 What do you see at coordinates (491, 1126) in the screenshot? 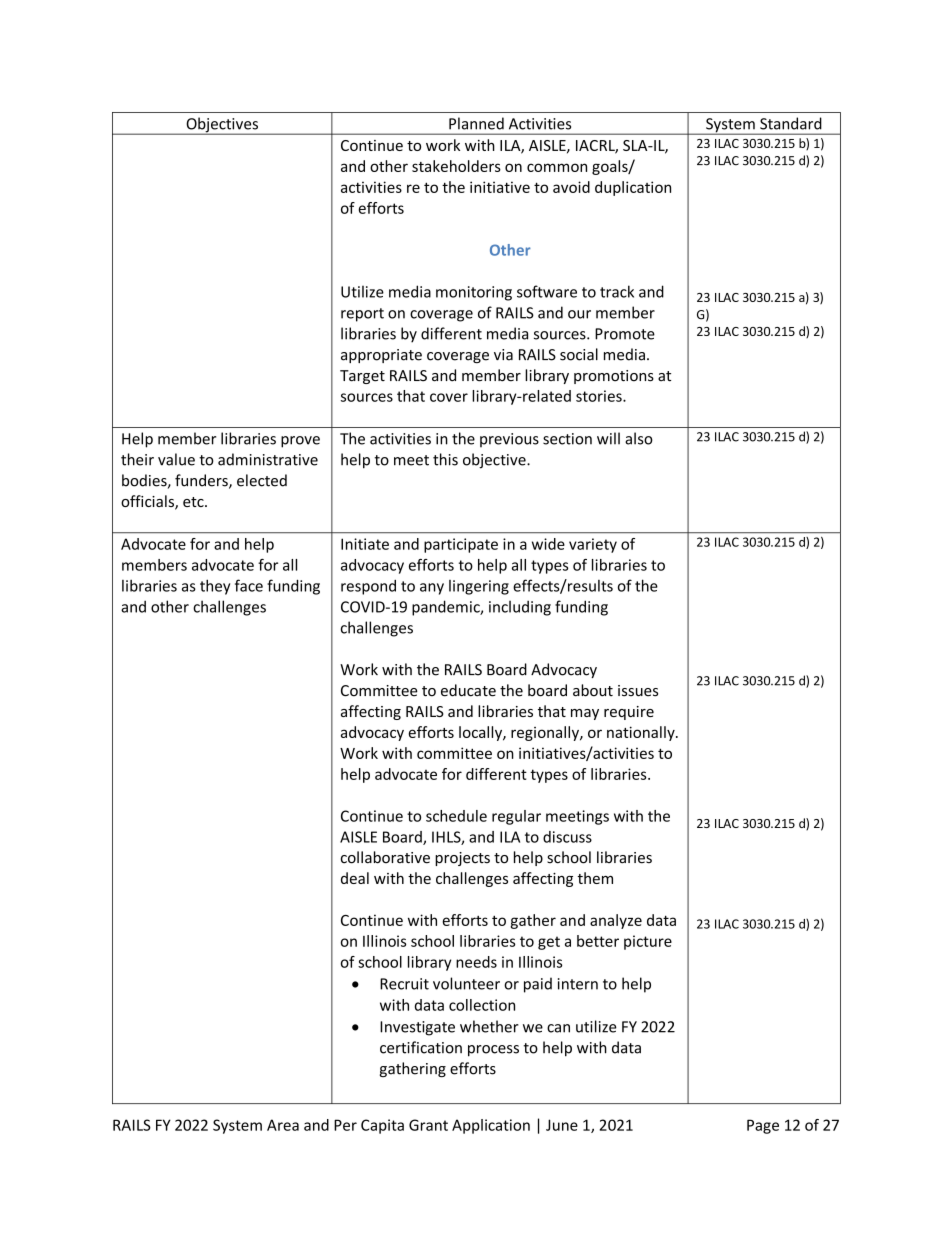
I see `Application` at bounding box center [491, 1126].
